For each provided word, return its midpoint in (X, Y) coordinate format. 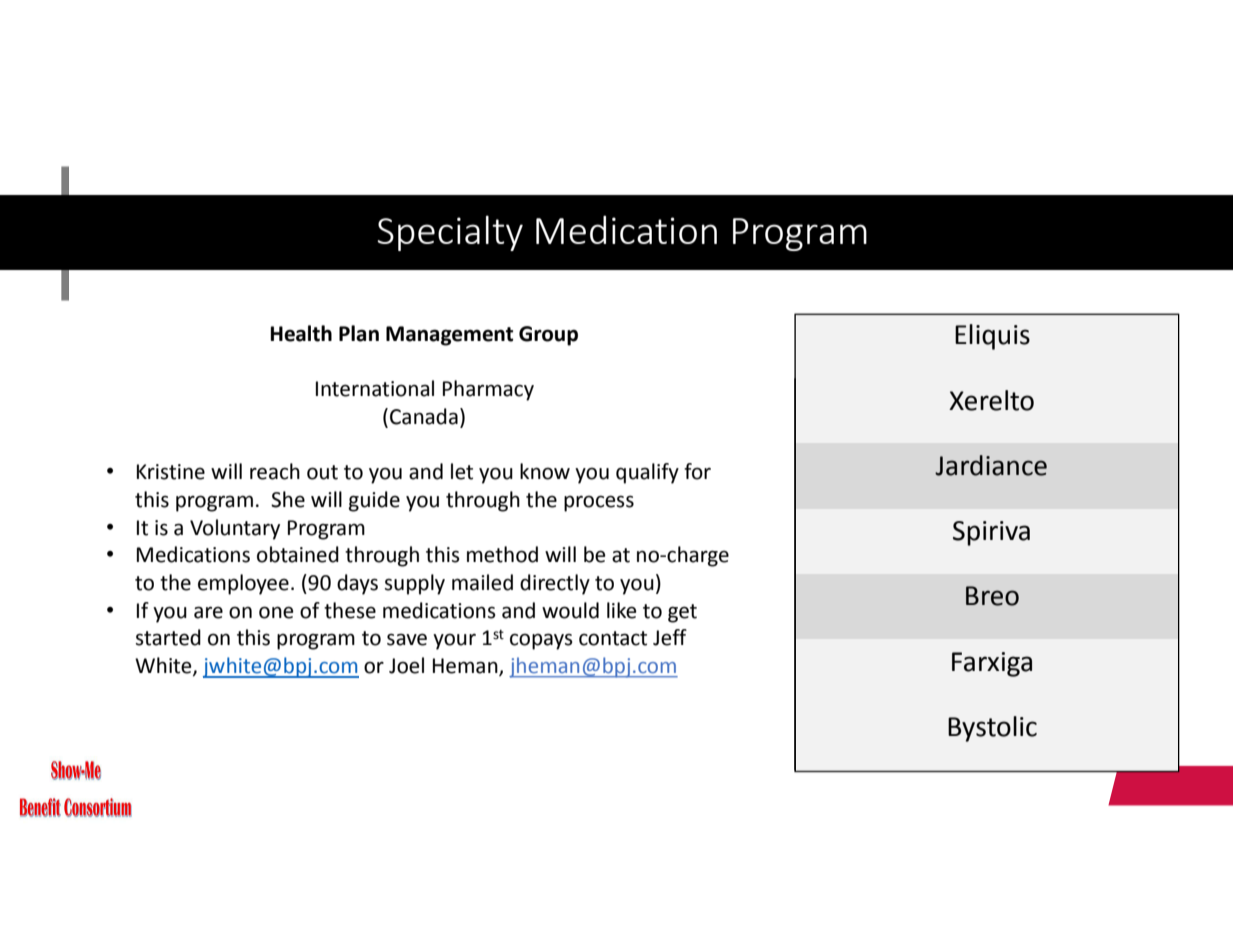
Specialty (450, 233)
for (697, 471)
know (545, 471)
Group (548, 336)
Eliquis (992, 337)
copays (541, 641)
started (168, 637)
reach (275, 471)
